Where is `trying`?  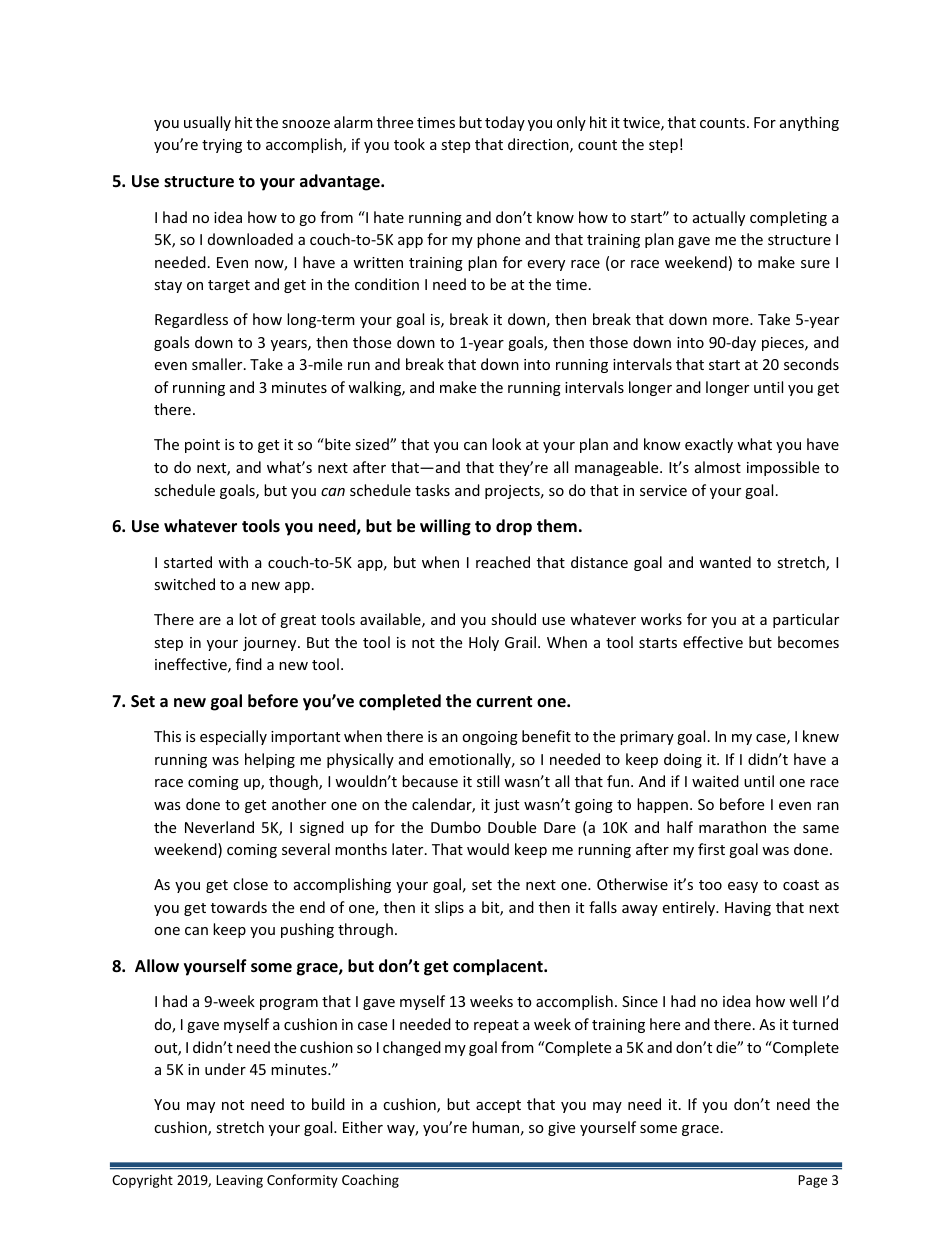
trying is located at coordinates (222, 146).
